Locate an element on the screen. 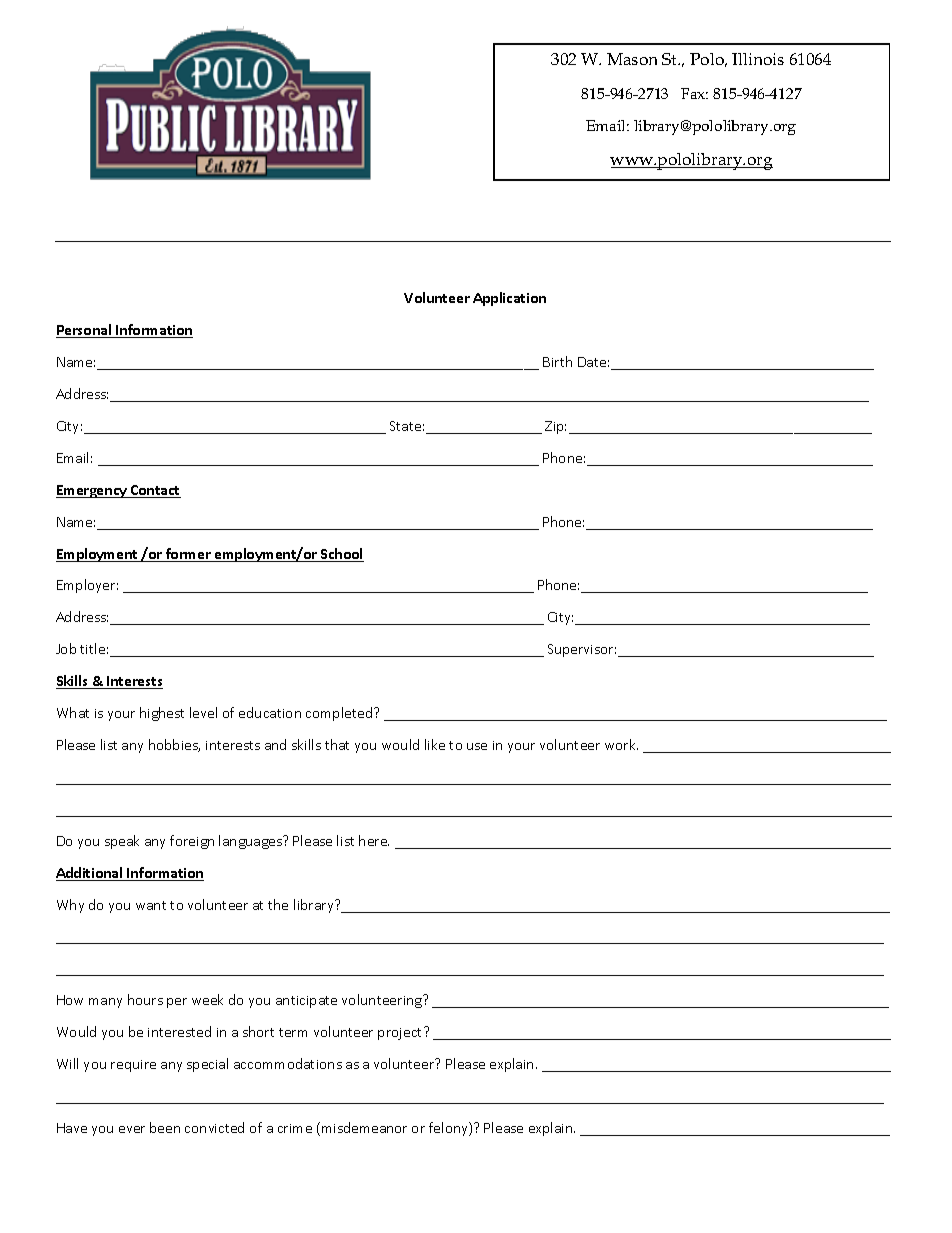  School is located at coordinates (341, 555).
